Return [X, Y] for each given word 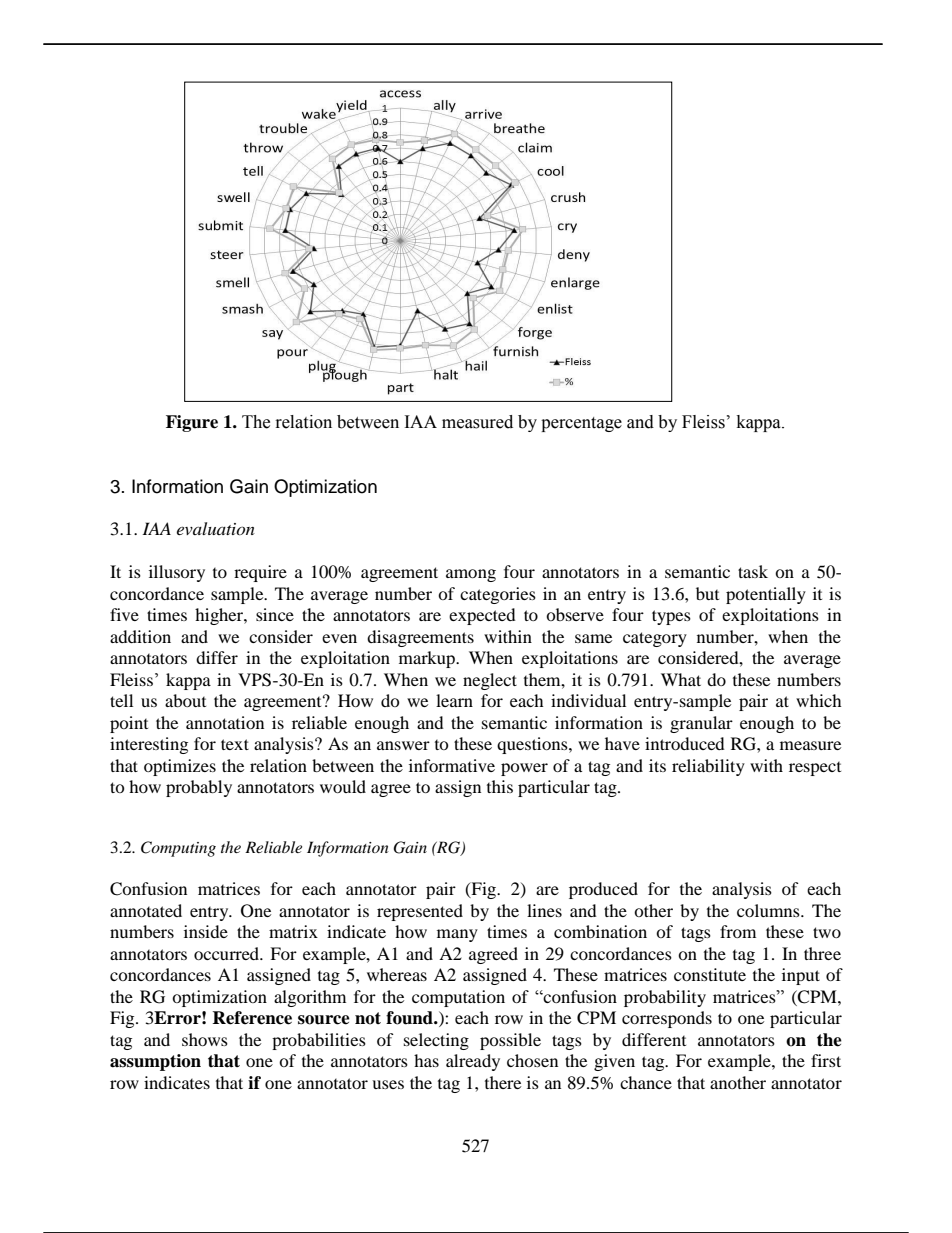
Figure [192, 423]
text [235, 744]
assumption [155, 1062]
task [753, 571]
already [473, 1062]
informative [452, 765]
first [826, 1060]
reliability [708, 767]
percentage [581, 424]
